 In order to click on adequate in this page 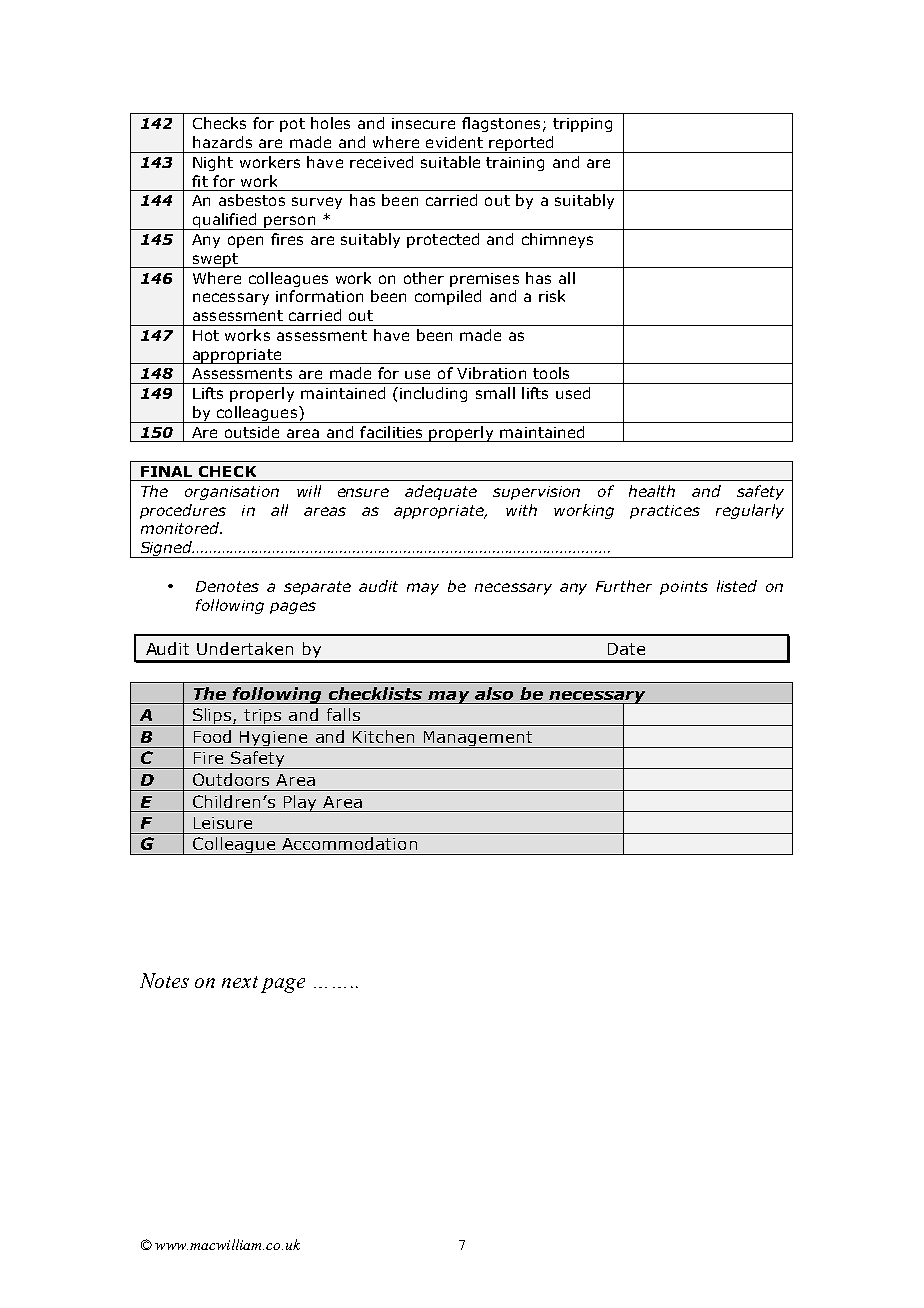, I will do `click(441, 492)`.
